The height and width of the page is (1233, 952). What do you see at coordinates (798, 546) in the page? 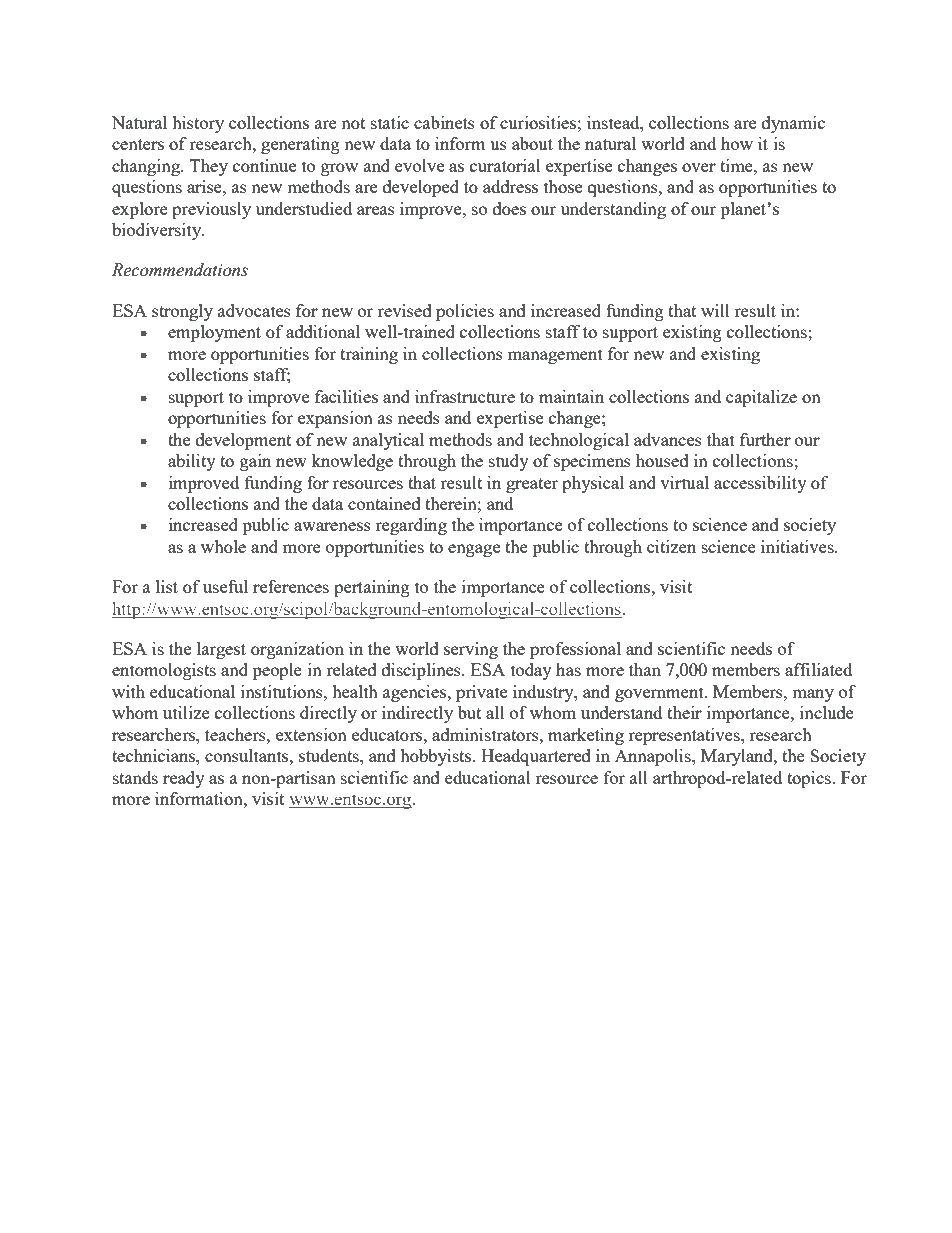
I see `initiatives` at bounding box center [798, 546].
